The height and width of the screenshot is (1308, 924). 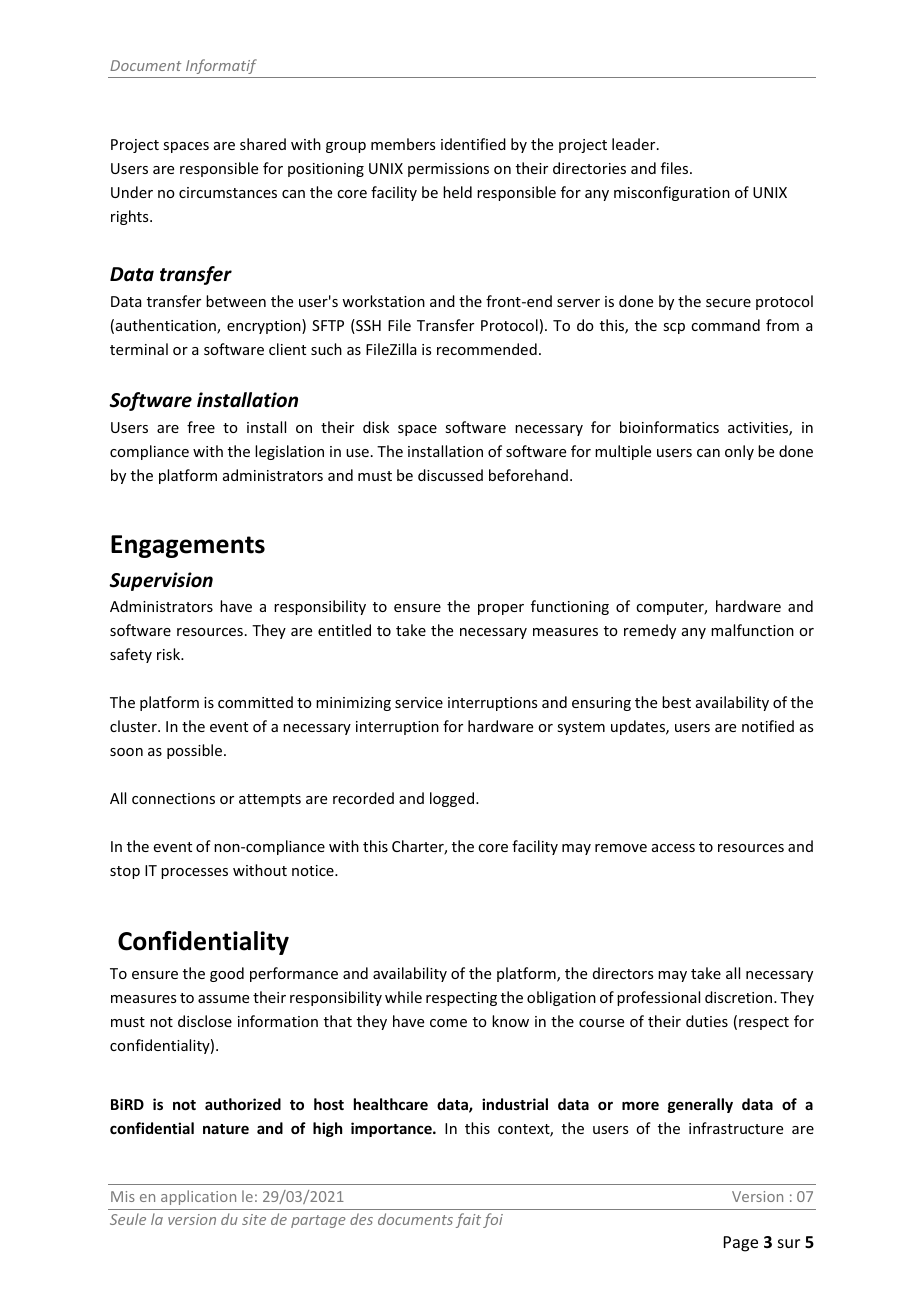 I want to click on bioinformatics, so click(x=669, y=427).
